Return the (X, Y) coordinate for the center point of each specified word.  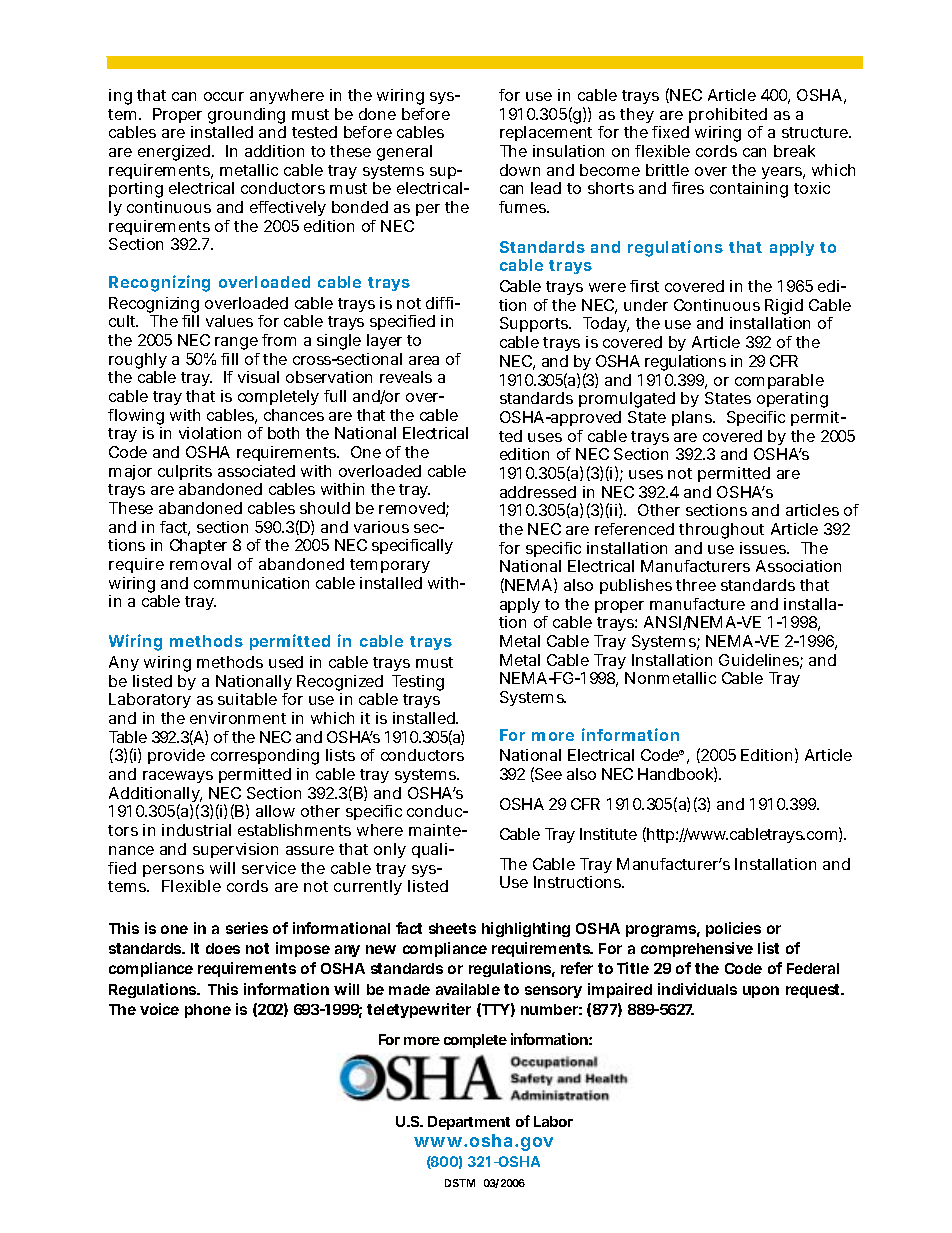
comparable (779, 381)
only (390, 850)
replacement (546, 133)
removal (200, 564)
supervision (235, 850)
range (236, 343)
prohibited (728, 115)
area (424, 360)
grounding (246, 116)
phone (208, 1011)
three (696, 585)
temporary (390, 566)
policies (733, 929)
